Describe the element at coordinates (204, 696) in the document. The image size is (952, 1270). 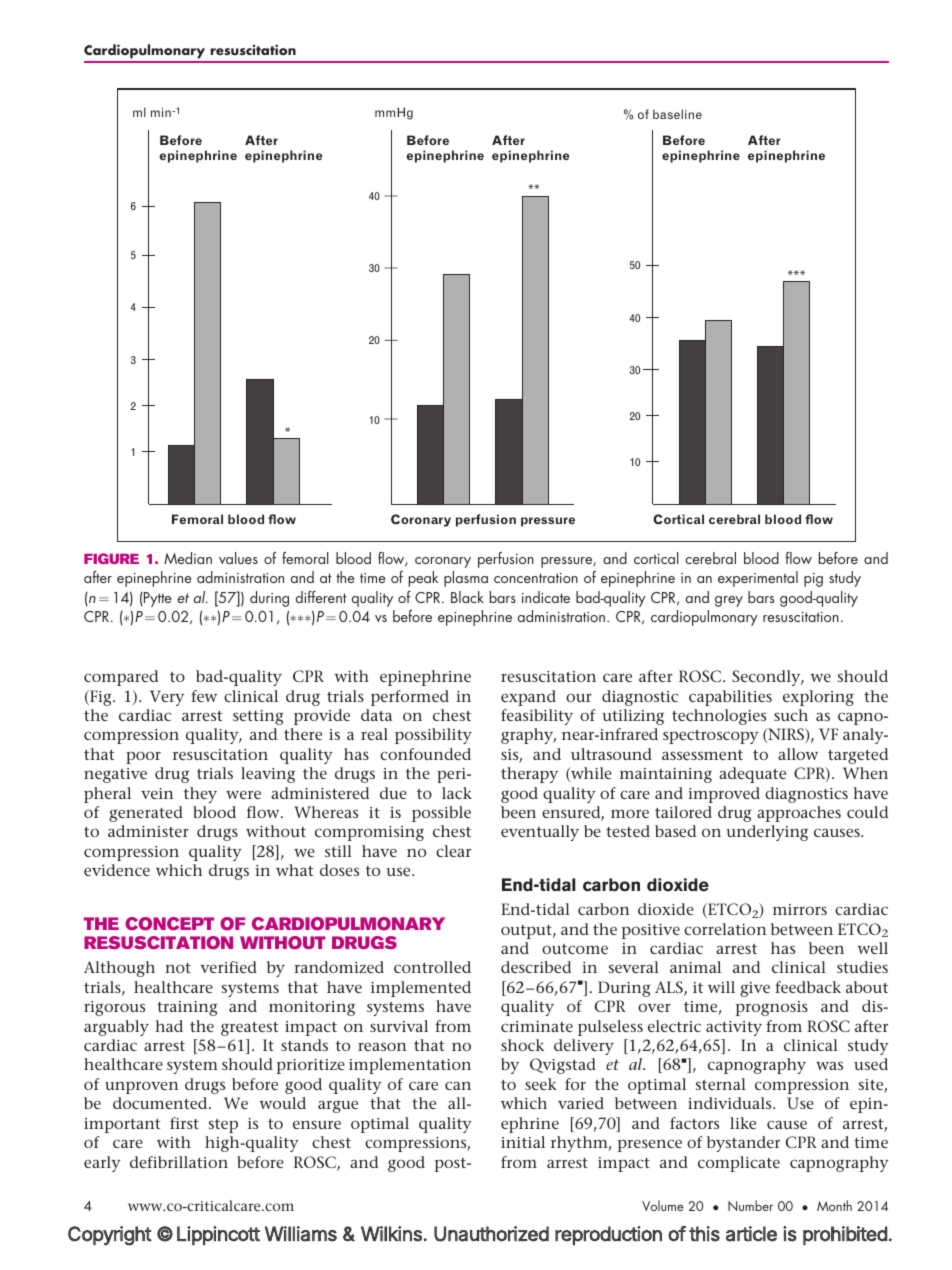
I see `few` at that location.
